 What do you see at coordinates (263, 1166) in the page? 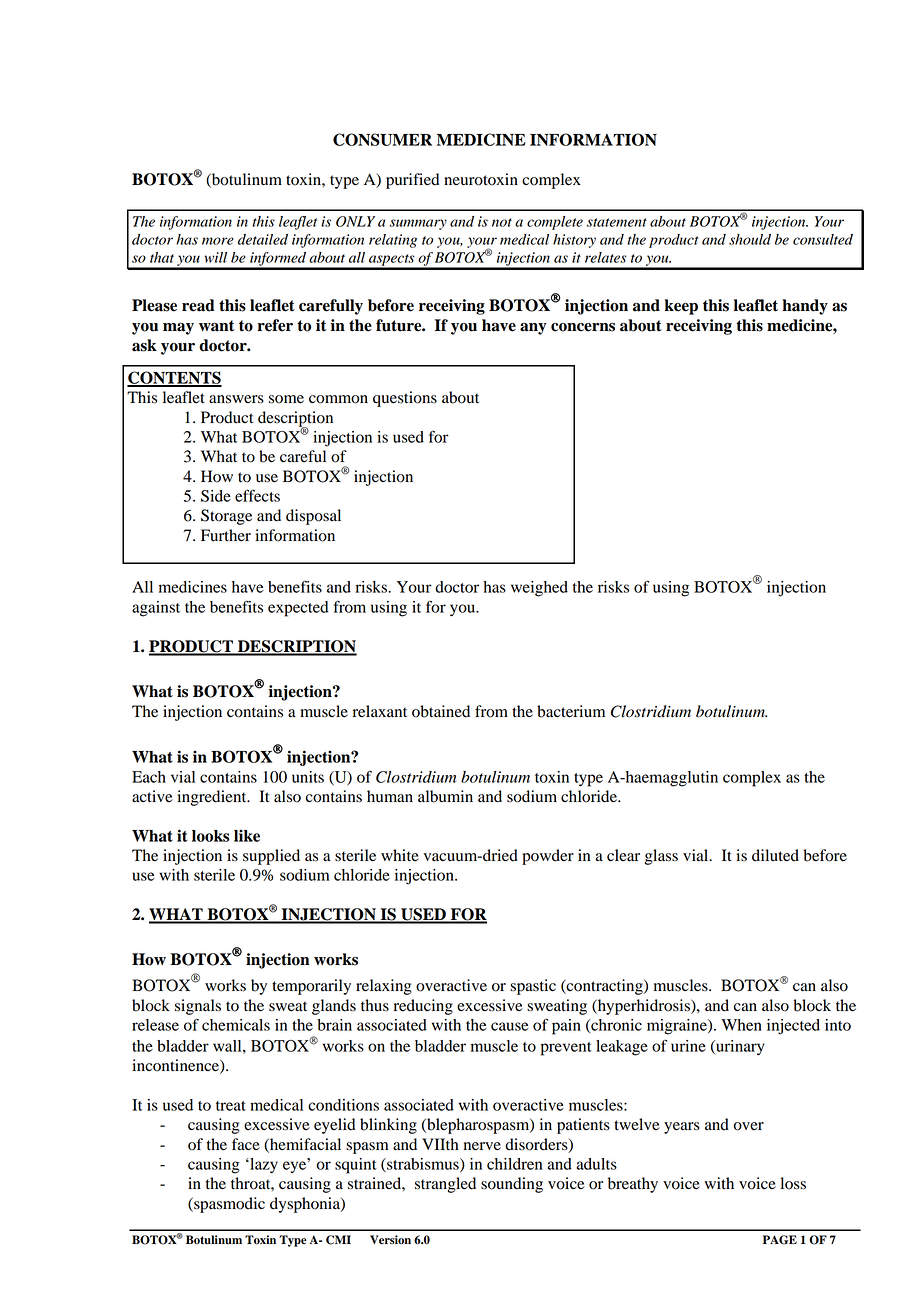
I see `lazy` at bounding box center [263, 1166].
